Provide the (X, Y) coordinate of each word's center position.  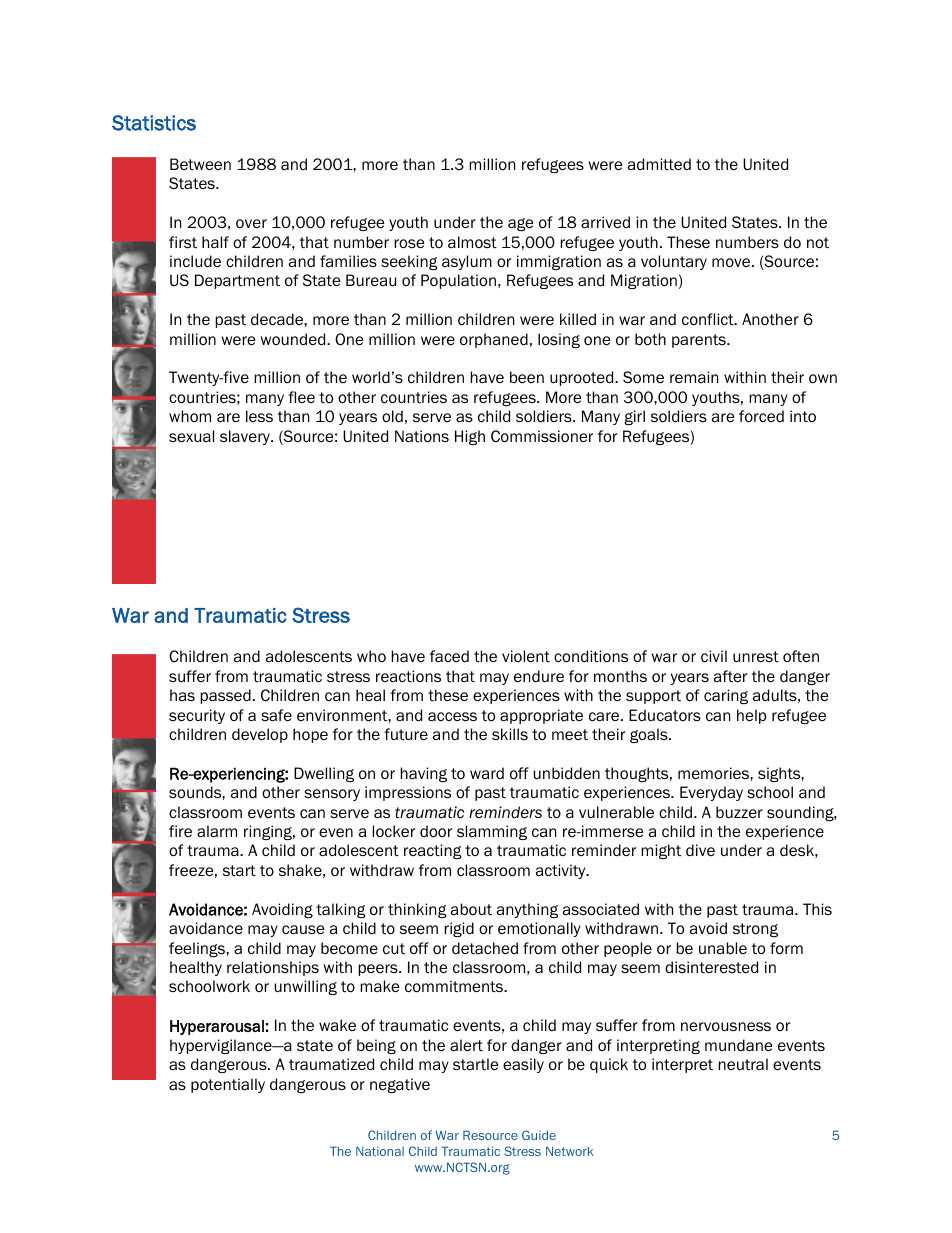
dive (700, 850)
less (259, 416)
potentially (228, 1085)
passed (225, 696)
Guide (539, 1135)
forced (761, 416)
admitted (659, 164)
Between (200, 164)
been (527, 377)
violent (526, 656)
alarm (217, 831)
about (471, 909)
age (520, 224)
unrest (756, 657)
